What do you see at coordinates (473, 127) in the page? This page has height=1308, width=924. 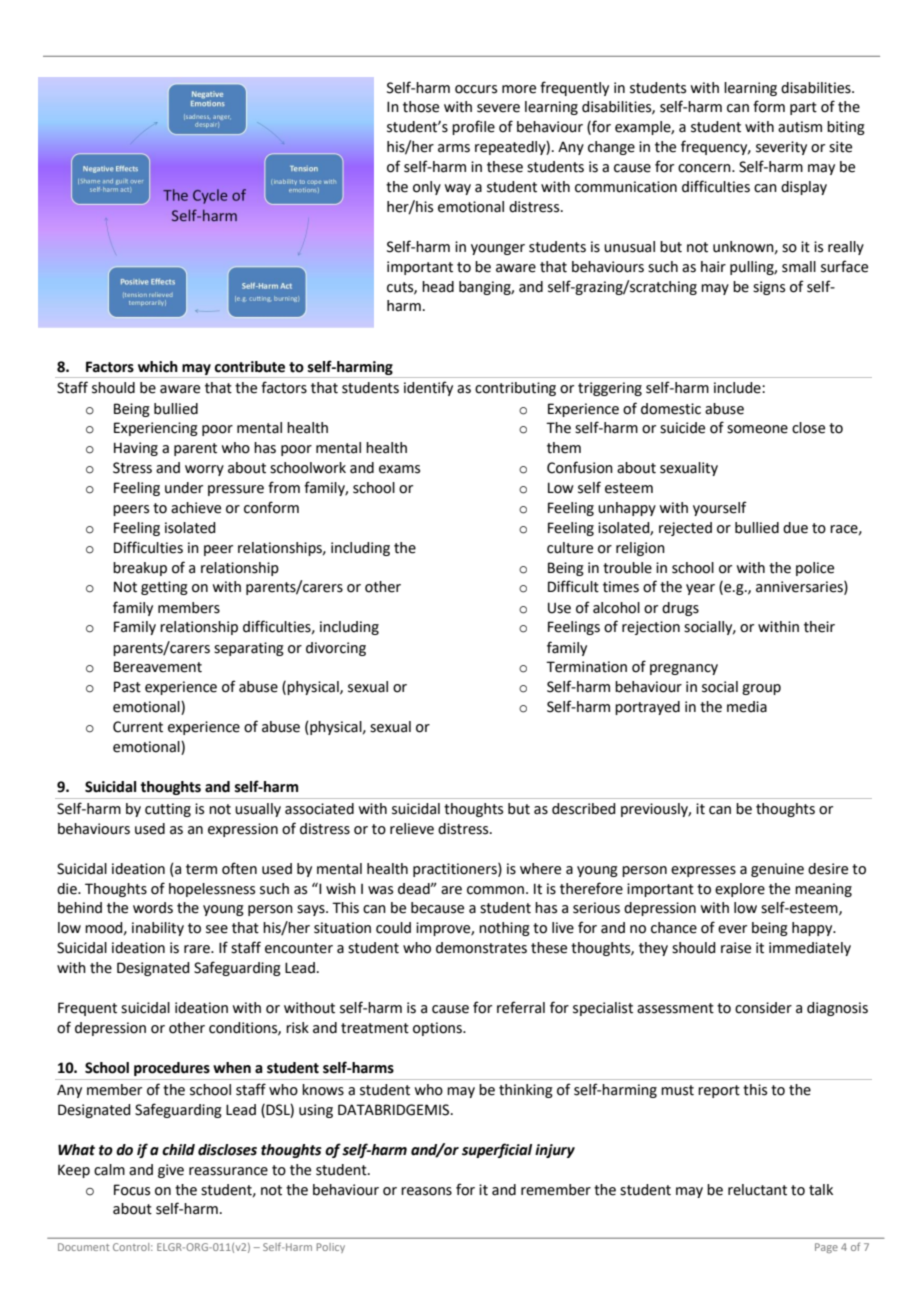 I see `profile` at bounding box center [473, 127].
